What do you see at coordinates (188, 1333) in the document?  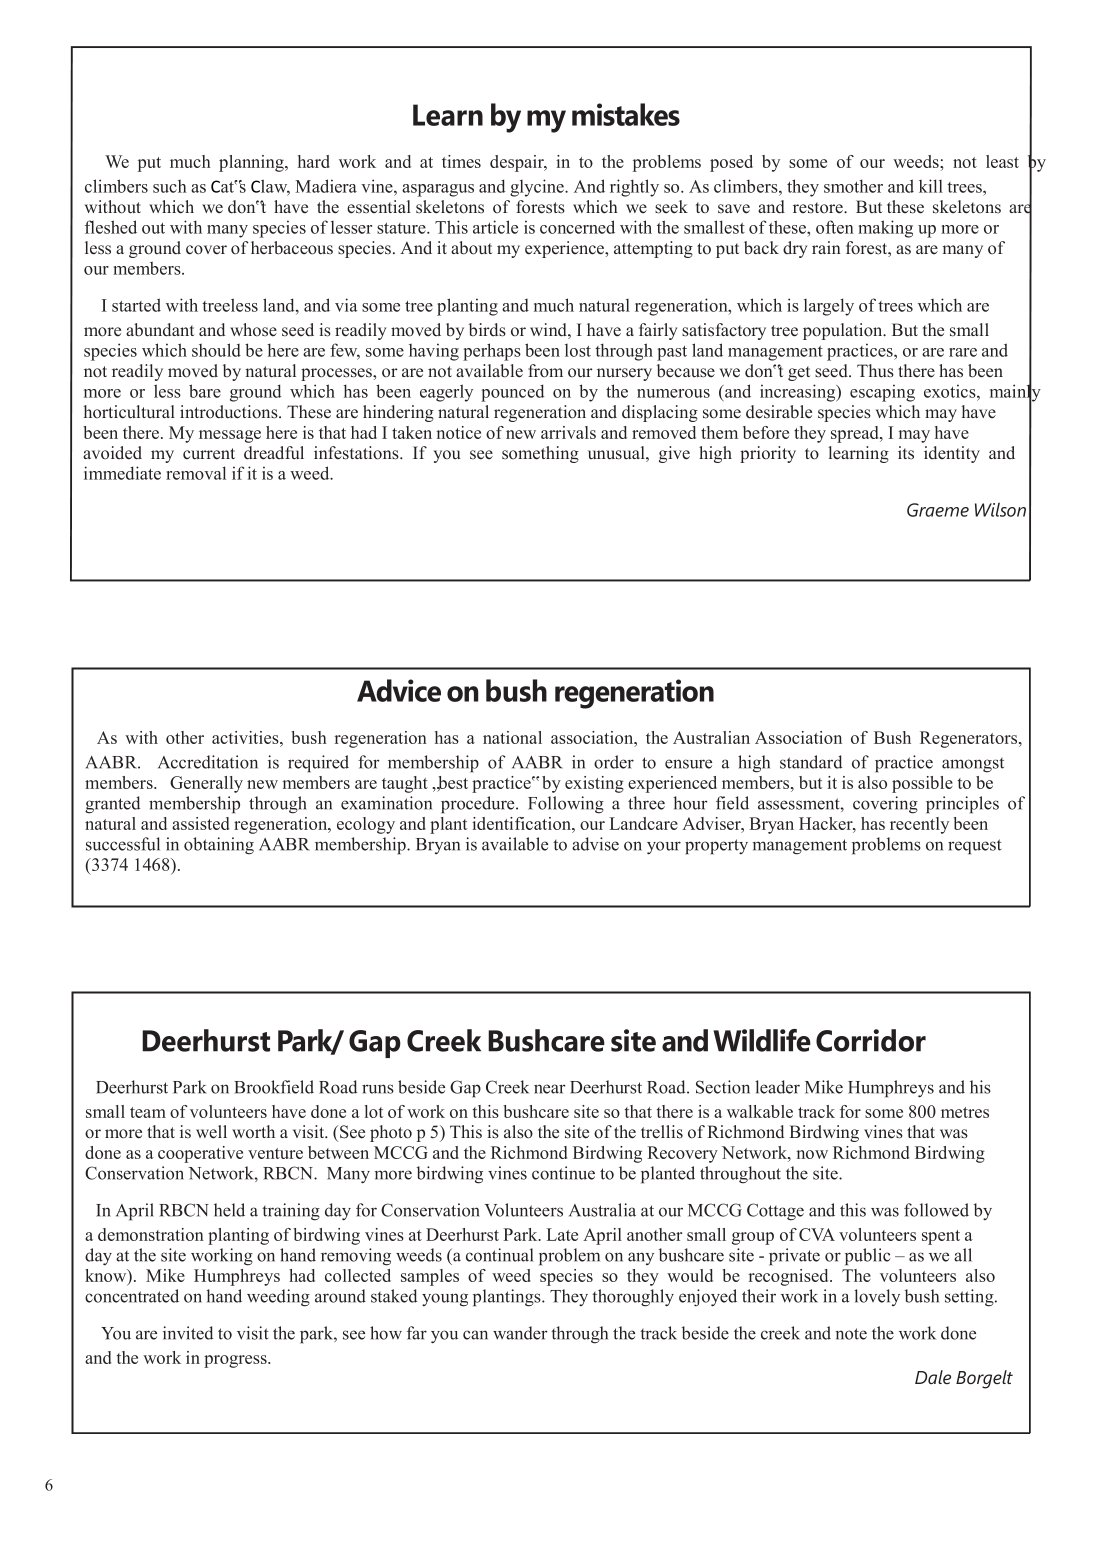 I see `invited` at bounding box center [188, 1333].
